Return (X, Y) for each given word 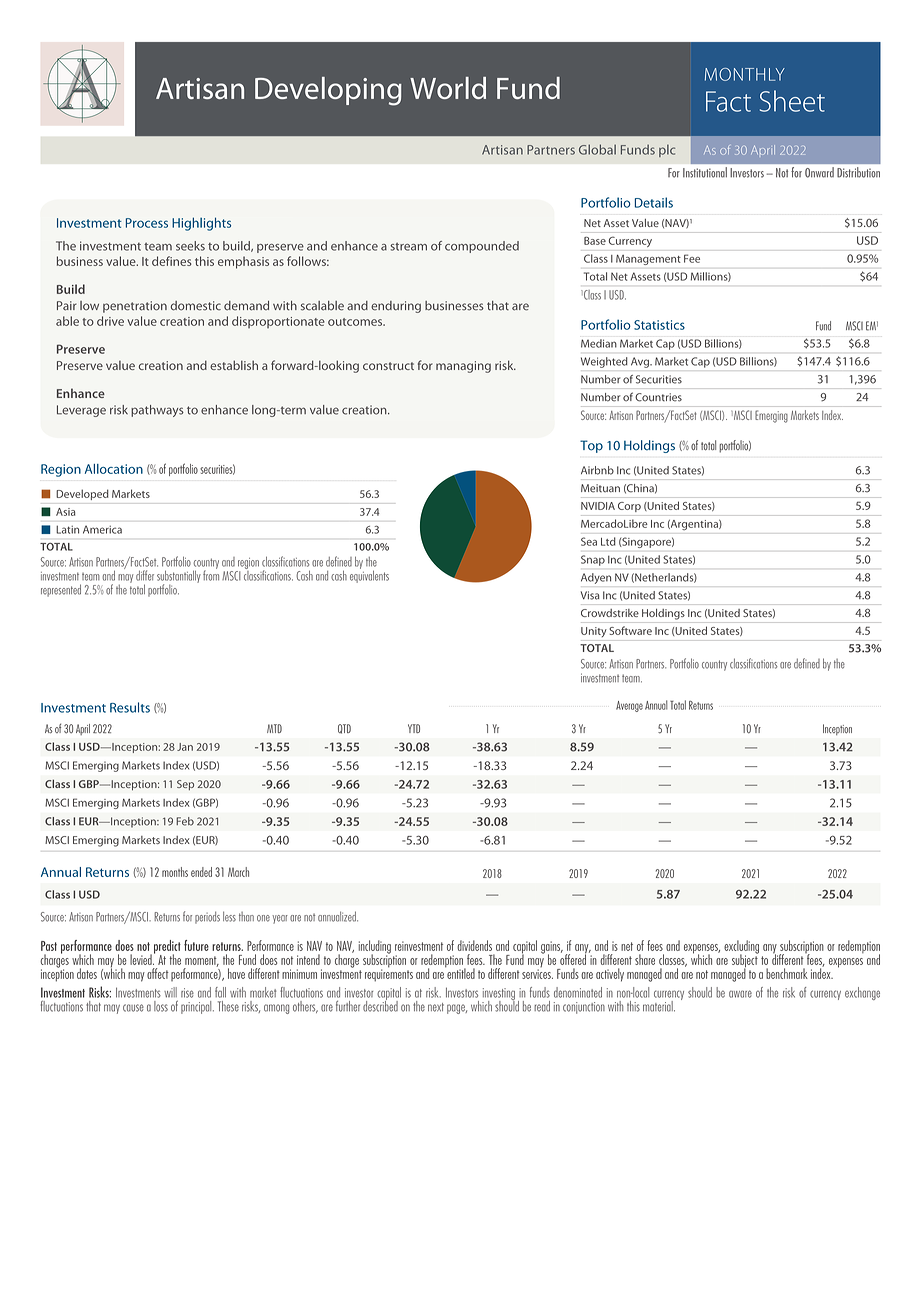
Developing (328, 91)
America (102, 529)
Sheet (792, 101)
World (448, 88)
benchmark (787, 973)
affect (158, 973)
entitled (460, 972)
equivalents (369, 575)
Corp (629, 507)
